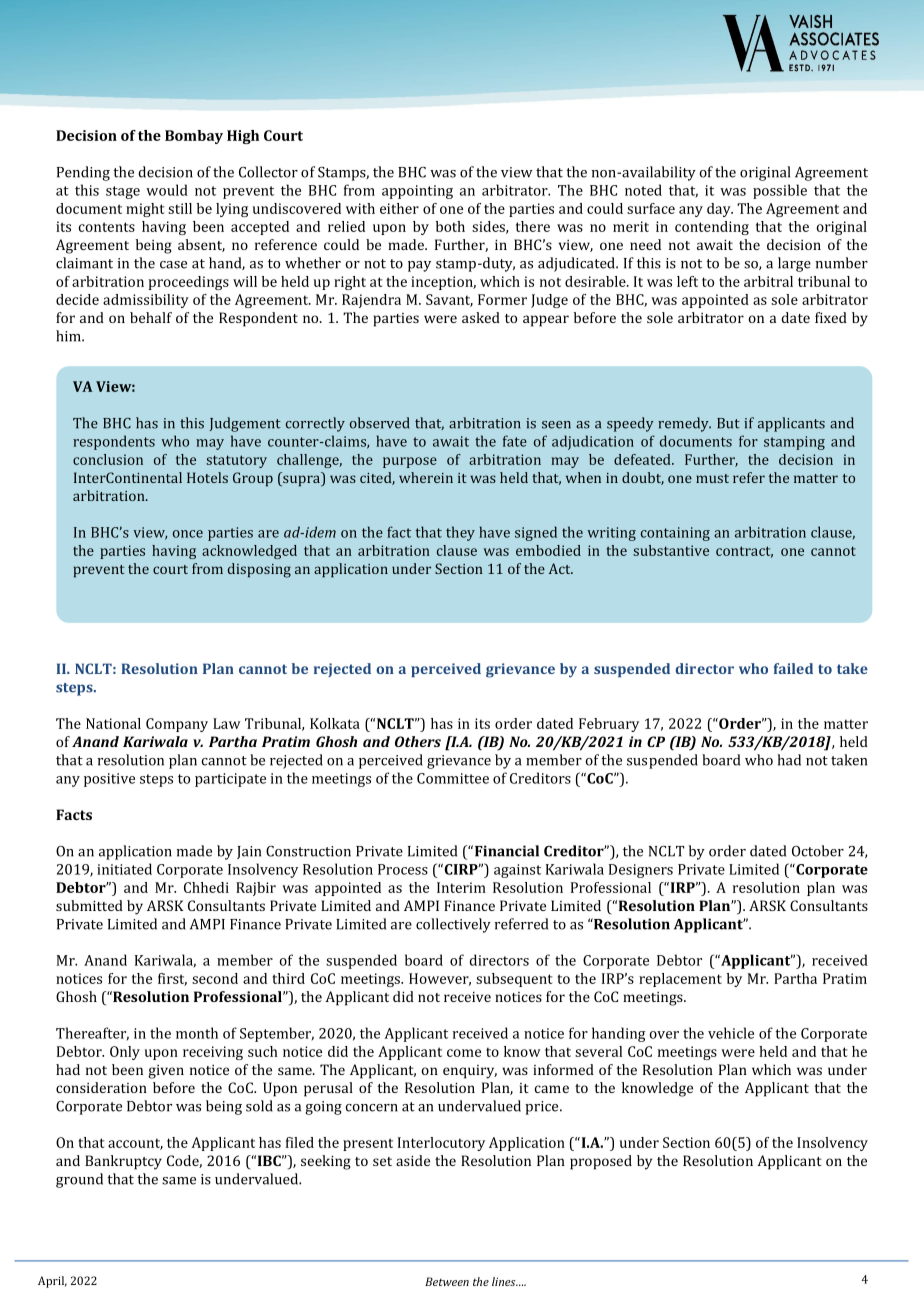 The height and width of the image is (1308, 924). I want to click on April, so click(52, 1282).
